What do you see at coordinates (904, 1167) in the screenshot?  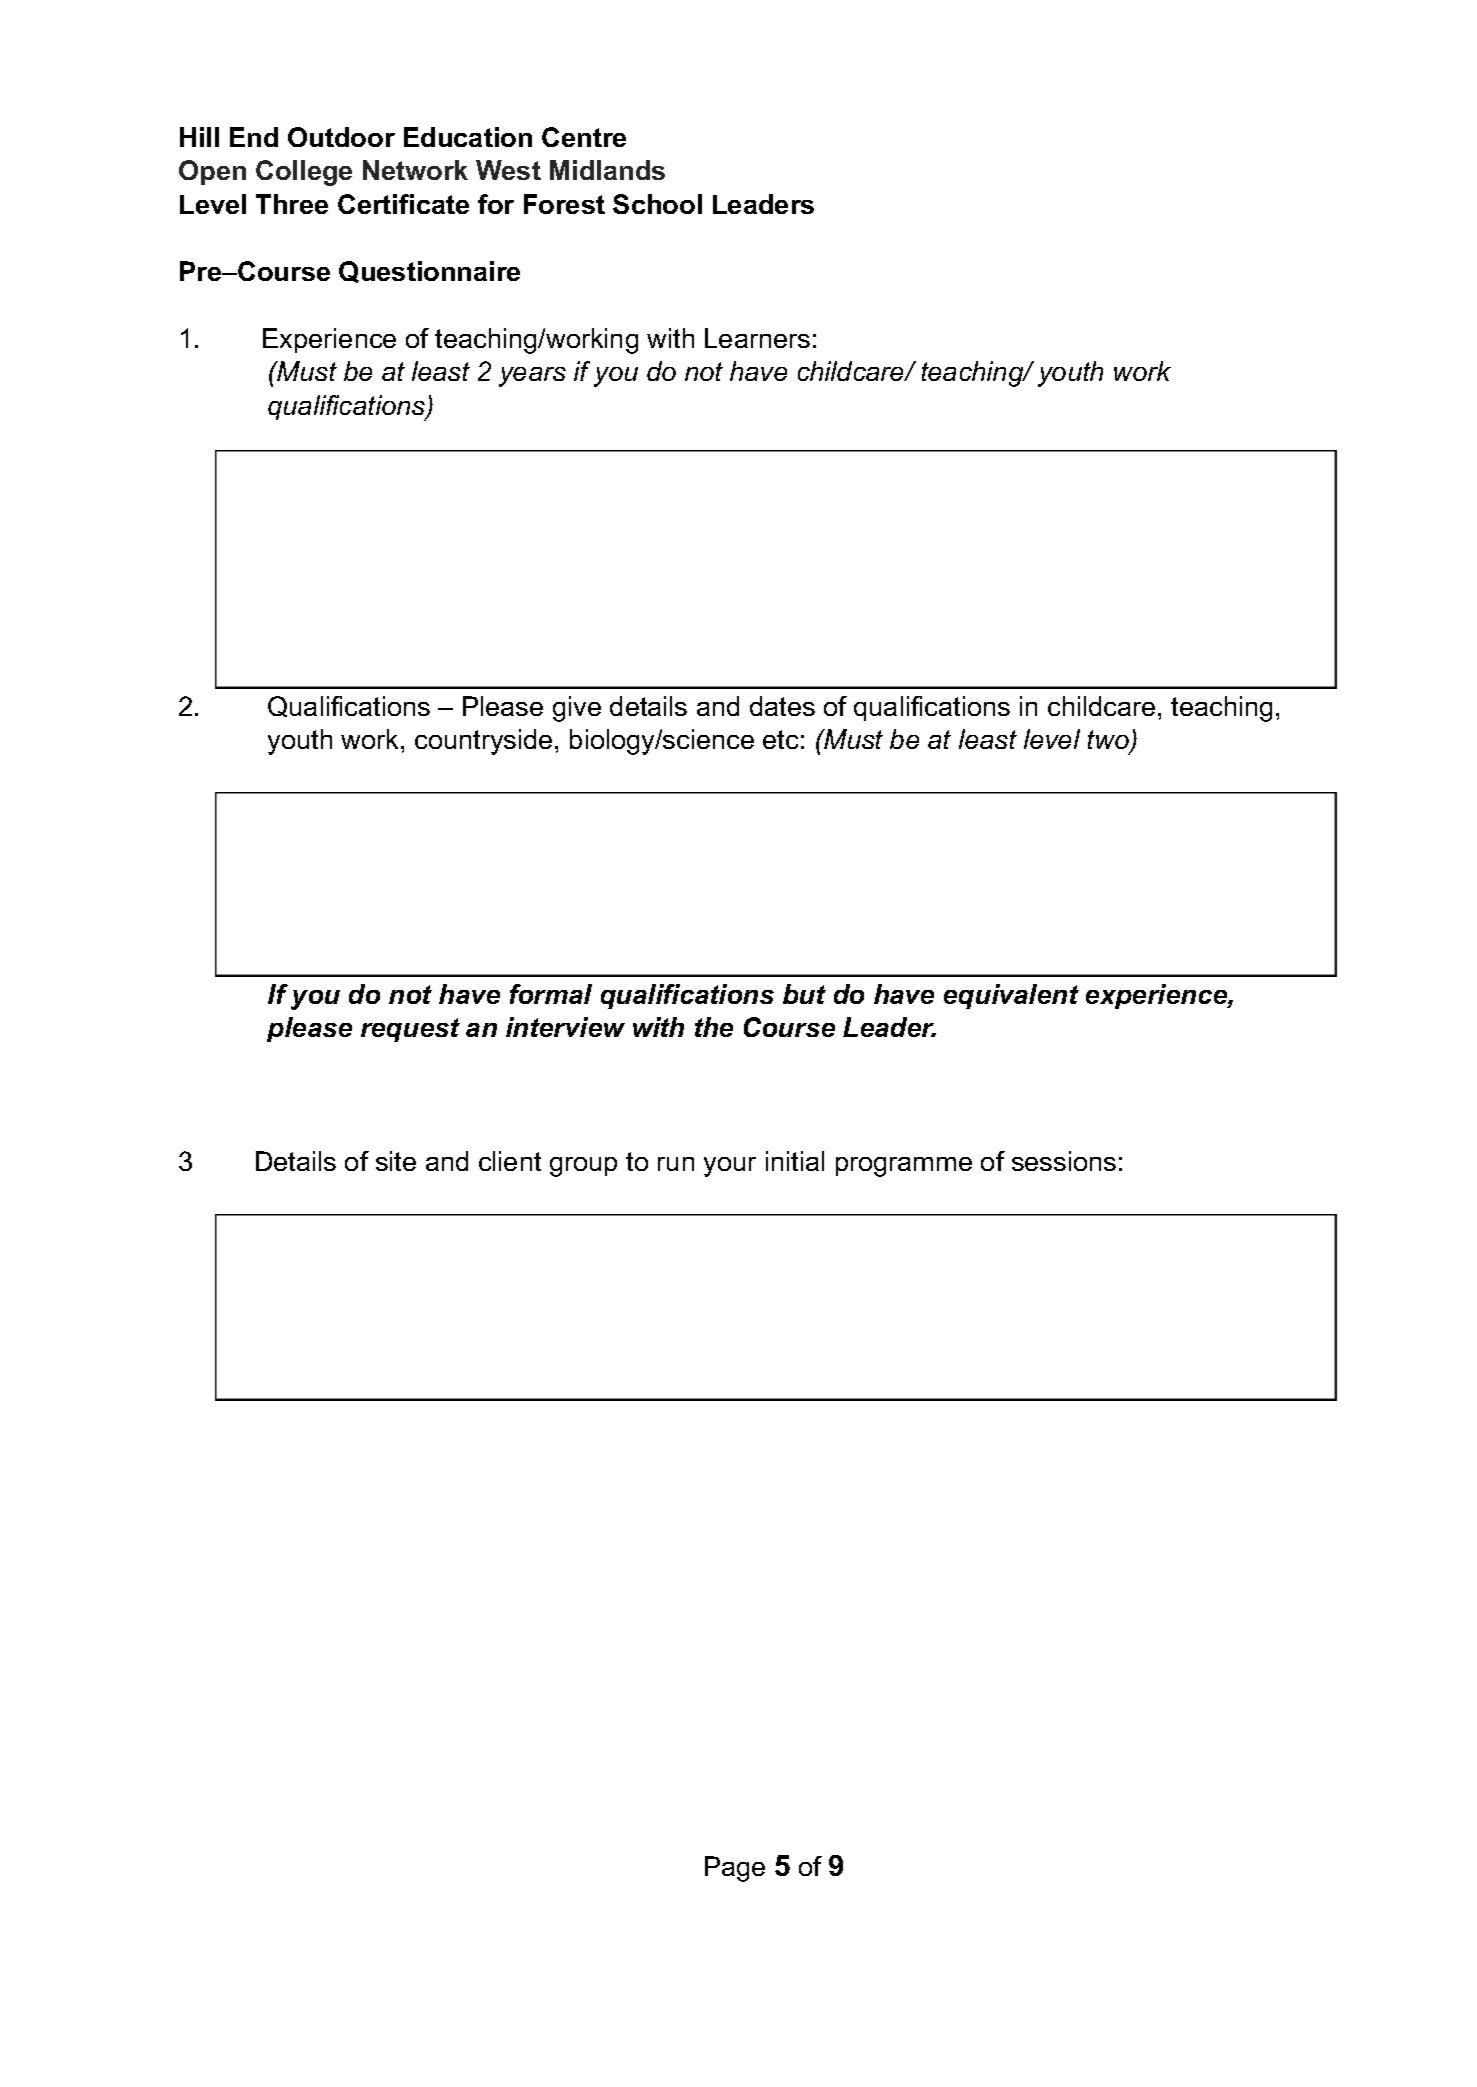 I see `programme` at bounding box center [904, 1167].
